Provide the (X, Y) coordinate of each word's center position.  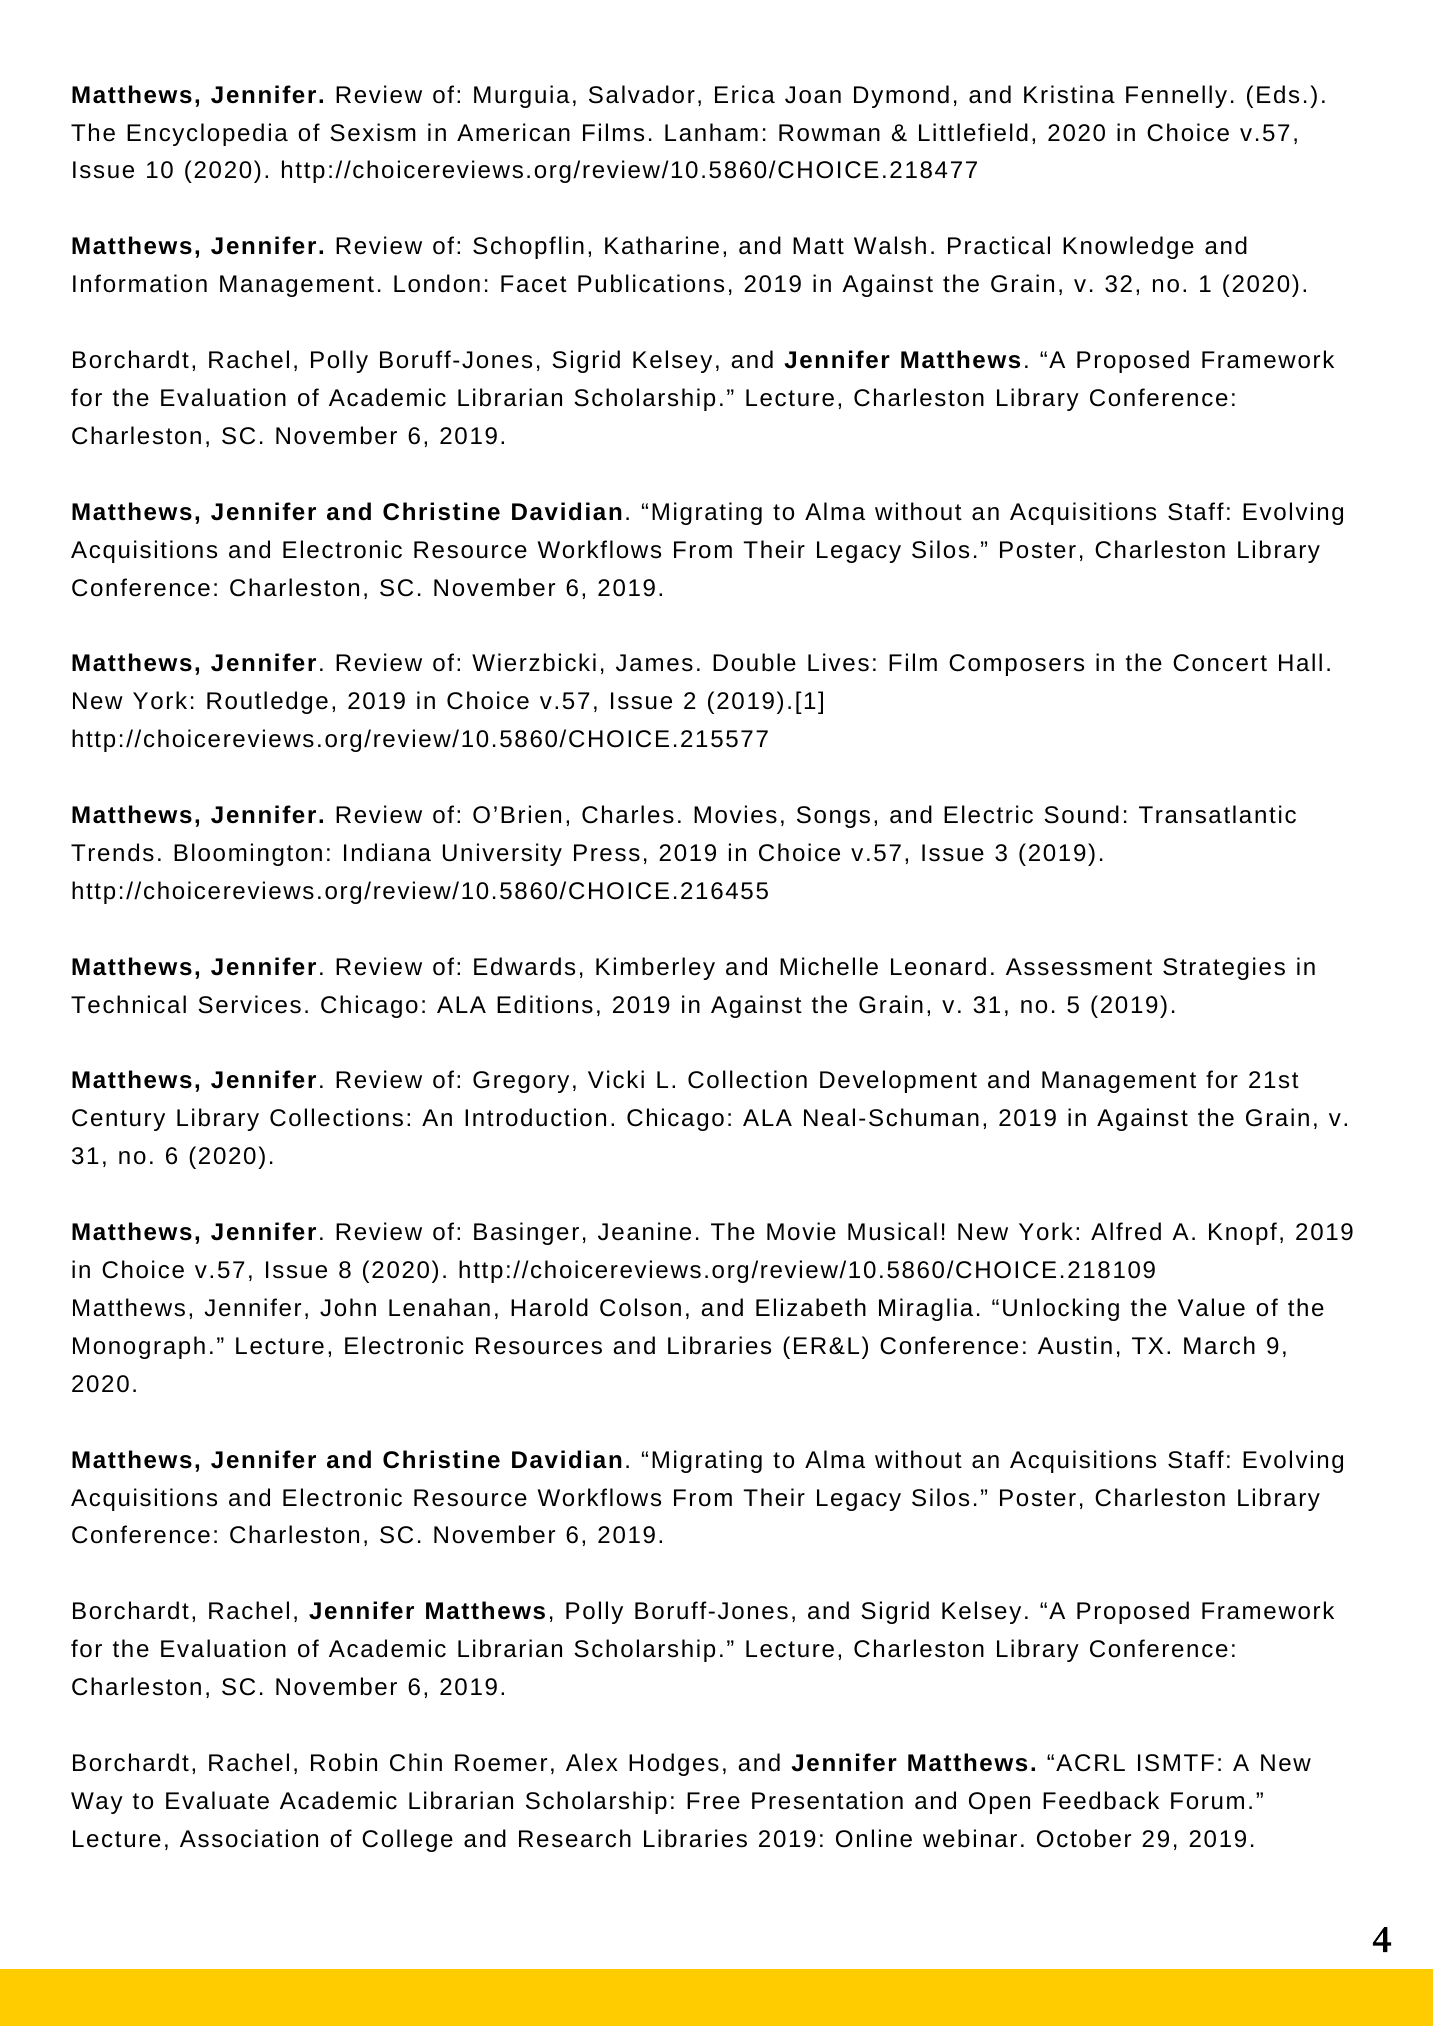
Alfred (1126, 1231)
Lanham (711, 132)
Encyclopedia (207, 134)
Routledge (267, 702)
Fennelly (1176, 96)
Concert (1220, 663)
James (654, 663)
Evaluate (217, 1800)
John (348, 1307)
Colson (640, 1307)
